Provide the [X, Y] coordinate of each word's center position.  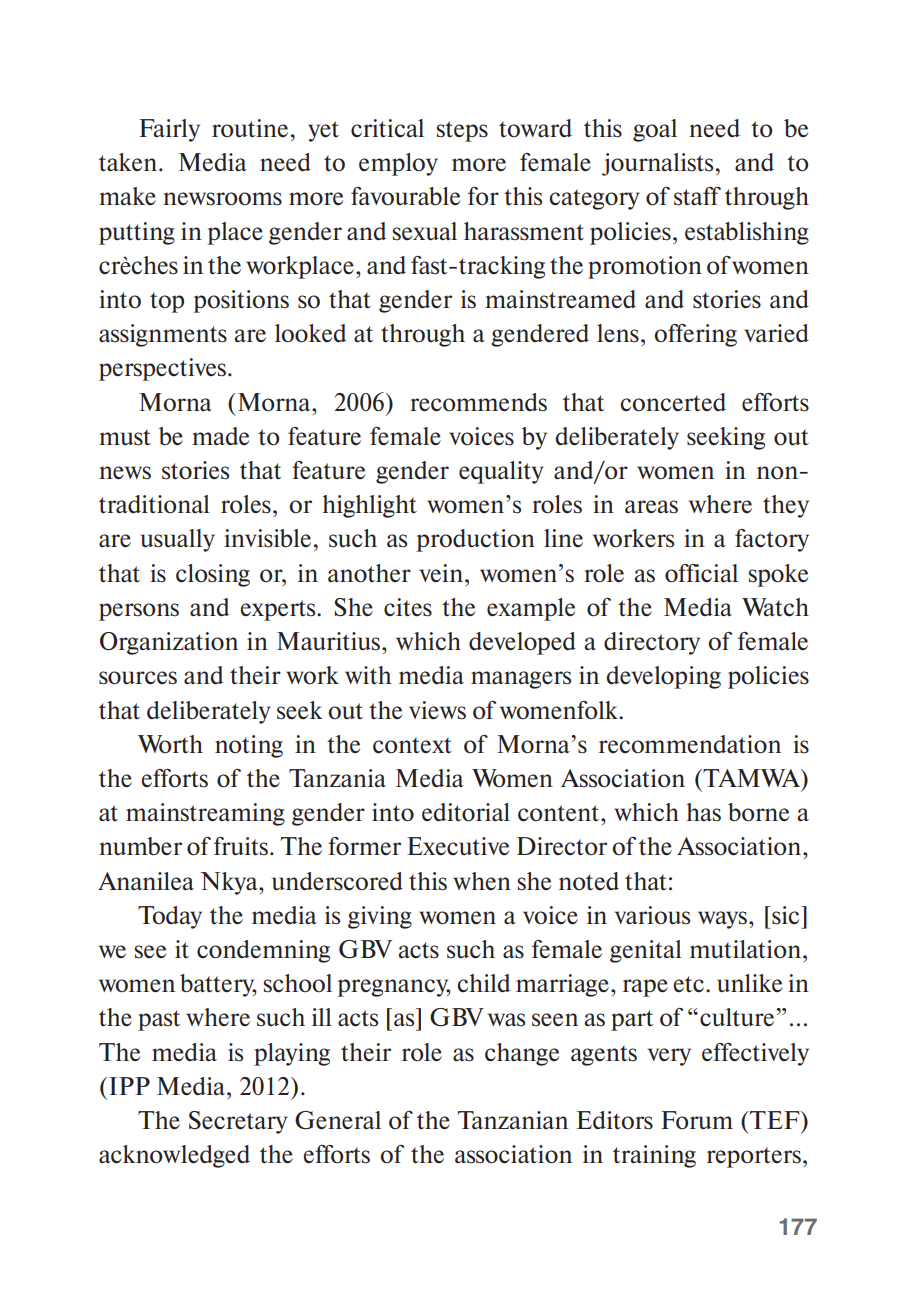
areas [651, 507]
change [522, 1054]
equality [501, 472]
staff [697, 196]
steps [462, 131]
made [220, 436]
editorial [466, 812]
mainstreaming [205, 814]
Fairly [169, 130]
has [703, 812]
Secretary [238, 1122]
